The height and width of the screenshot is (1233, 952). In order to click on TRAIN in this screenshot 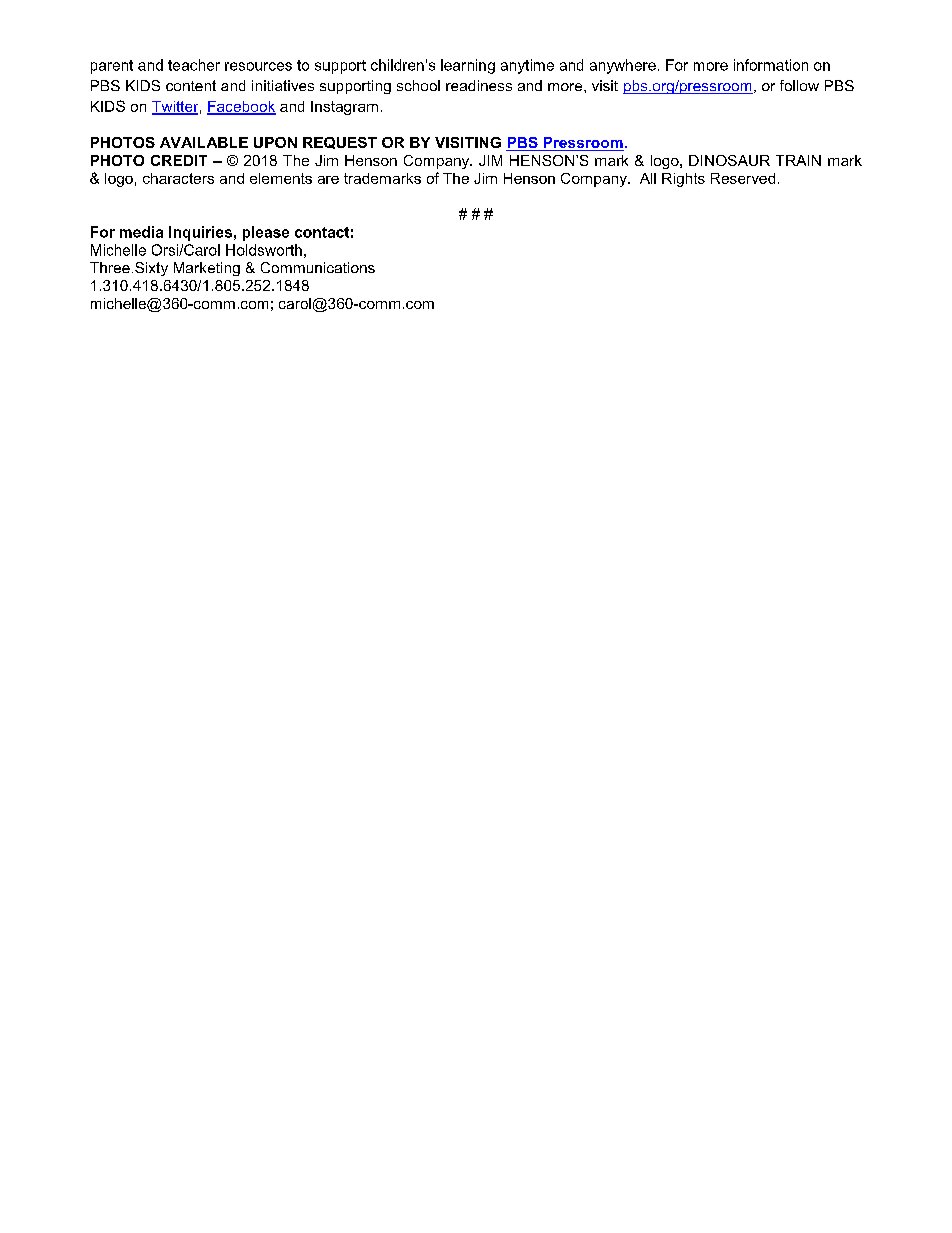, I will do `click(798, 160)`.
